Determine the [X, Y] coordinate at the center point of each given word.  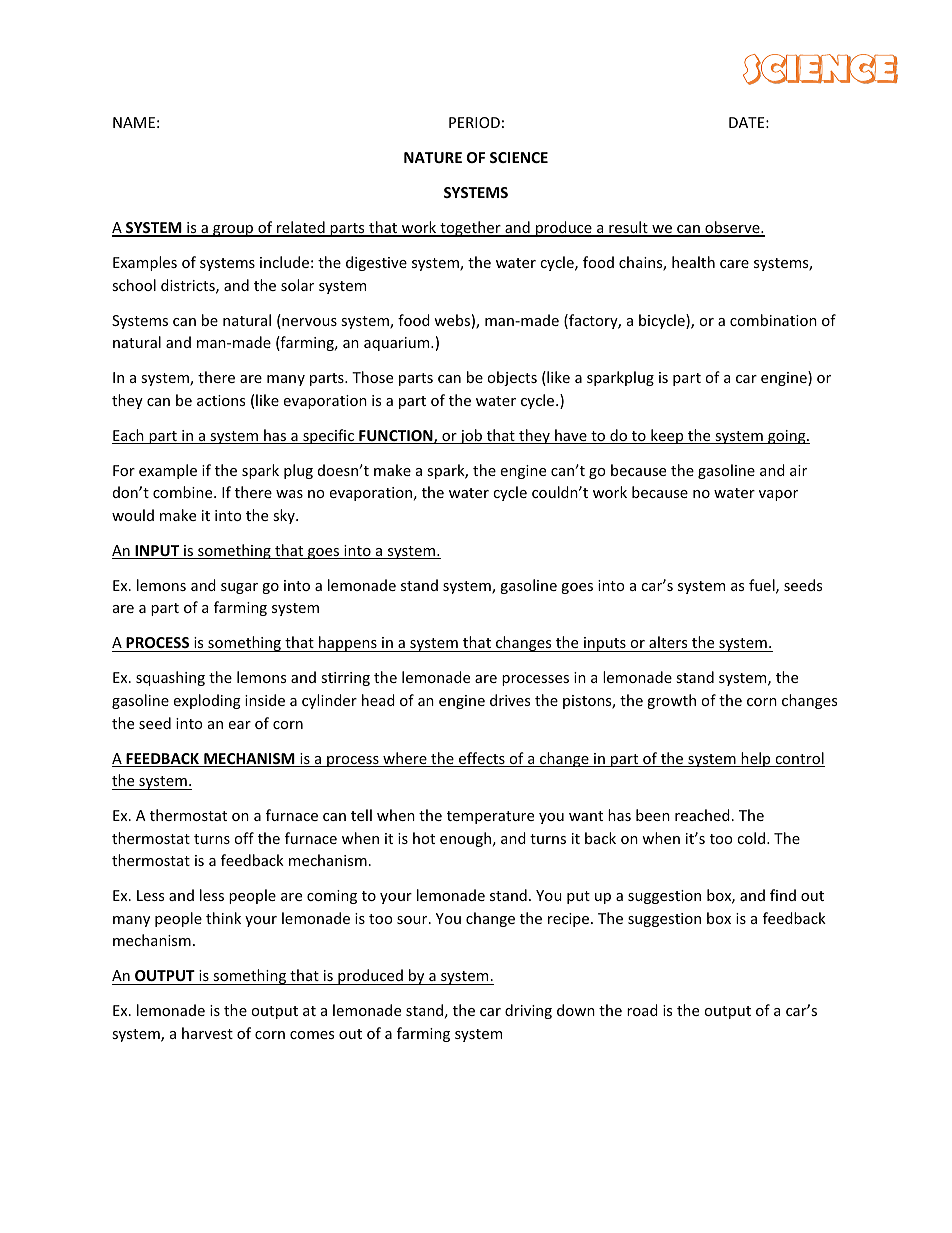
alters [668, 642]
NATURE [433, 157]
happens [348, 644]
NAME [134, 122]
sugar [239, 588]
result [628, 228]
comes [312, 1035]
